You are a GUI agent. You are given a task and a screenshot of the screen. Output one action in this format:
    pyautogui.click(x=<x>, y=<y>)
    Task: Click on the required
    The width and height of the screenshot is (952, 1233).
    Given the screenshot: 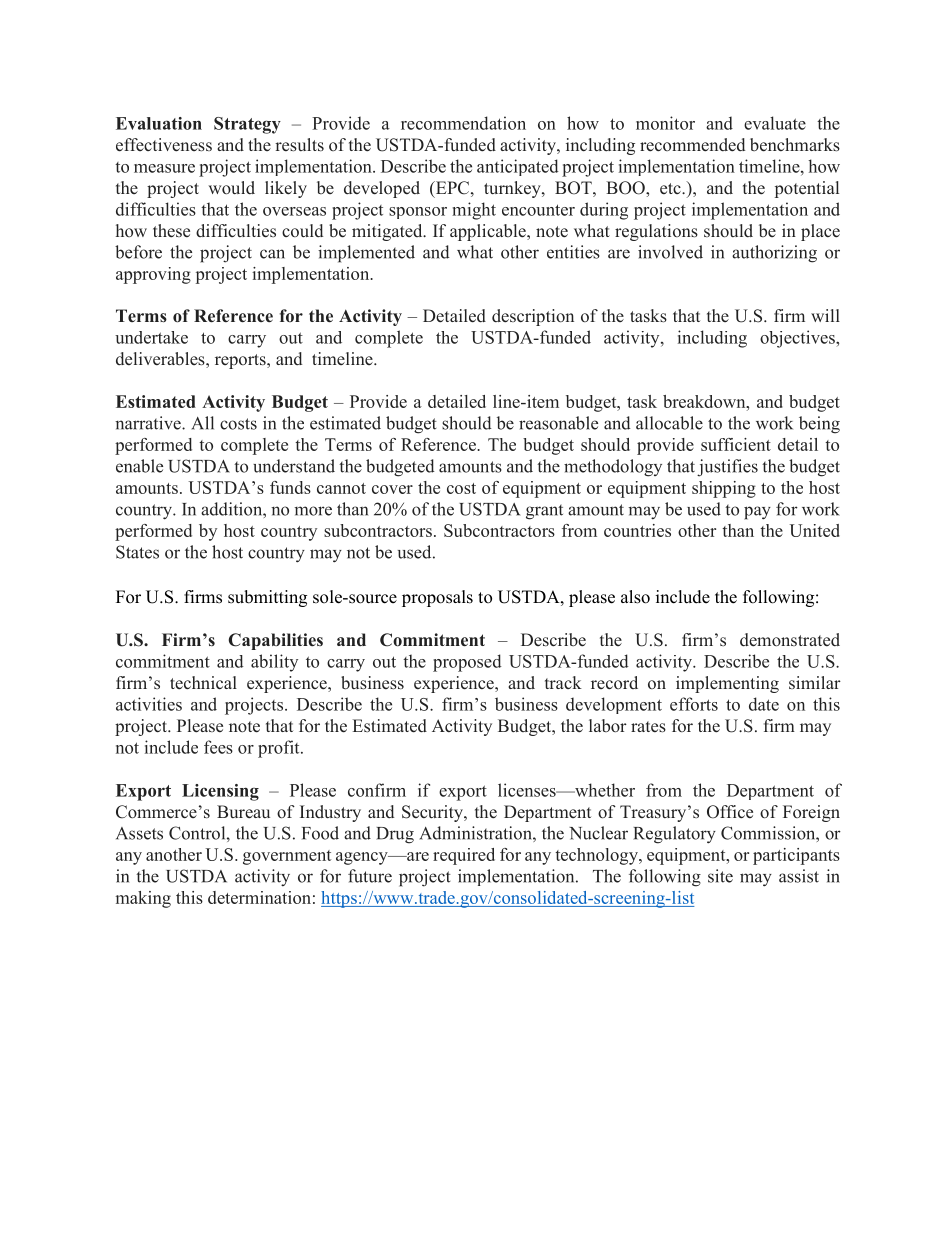 What is the action you would take?
    pyautogui.click(x=464, y=856)
